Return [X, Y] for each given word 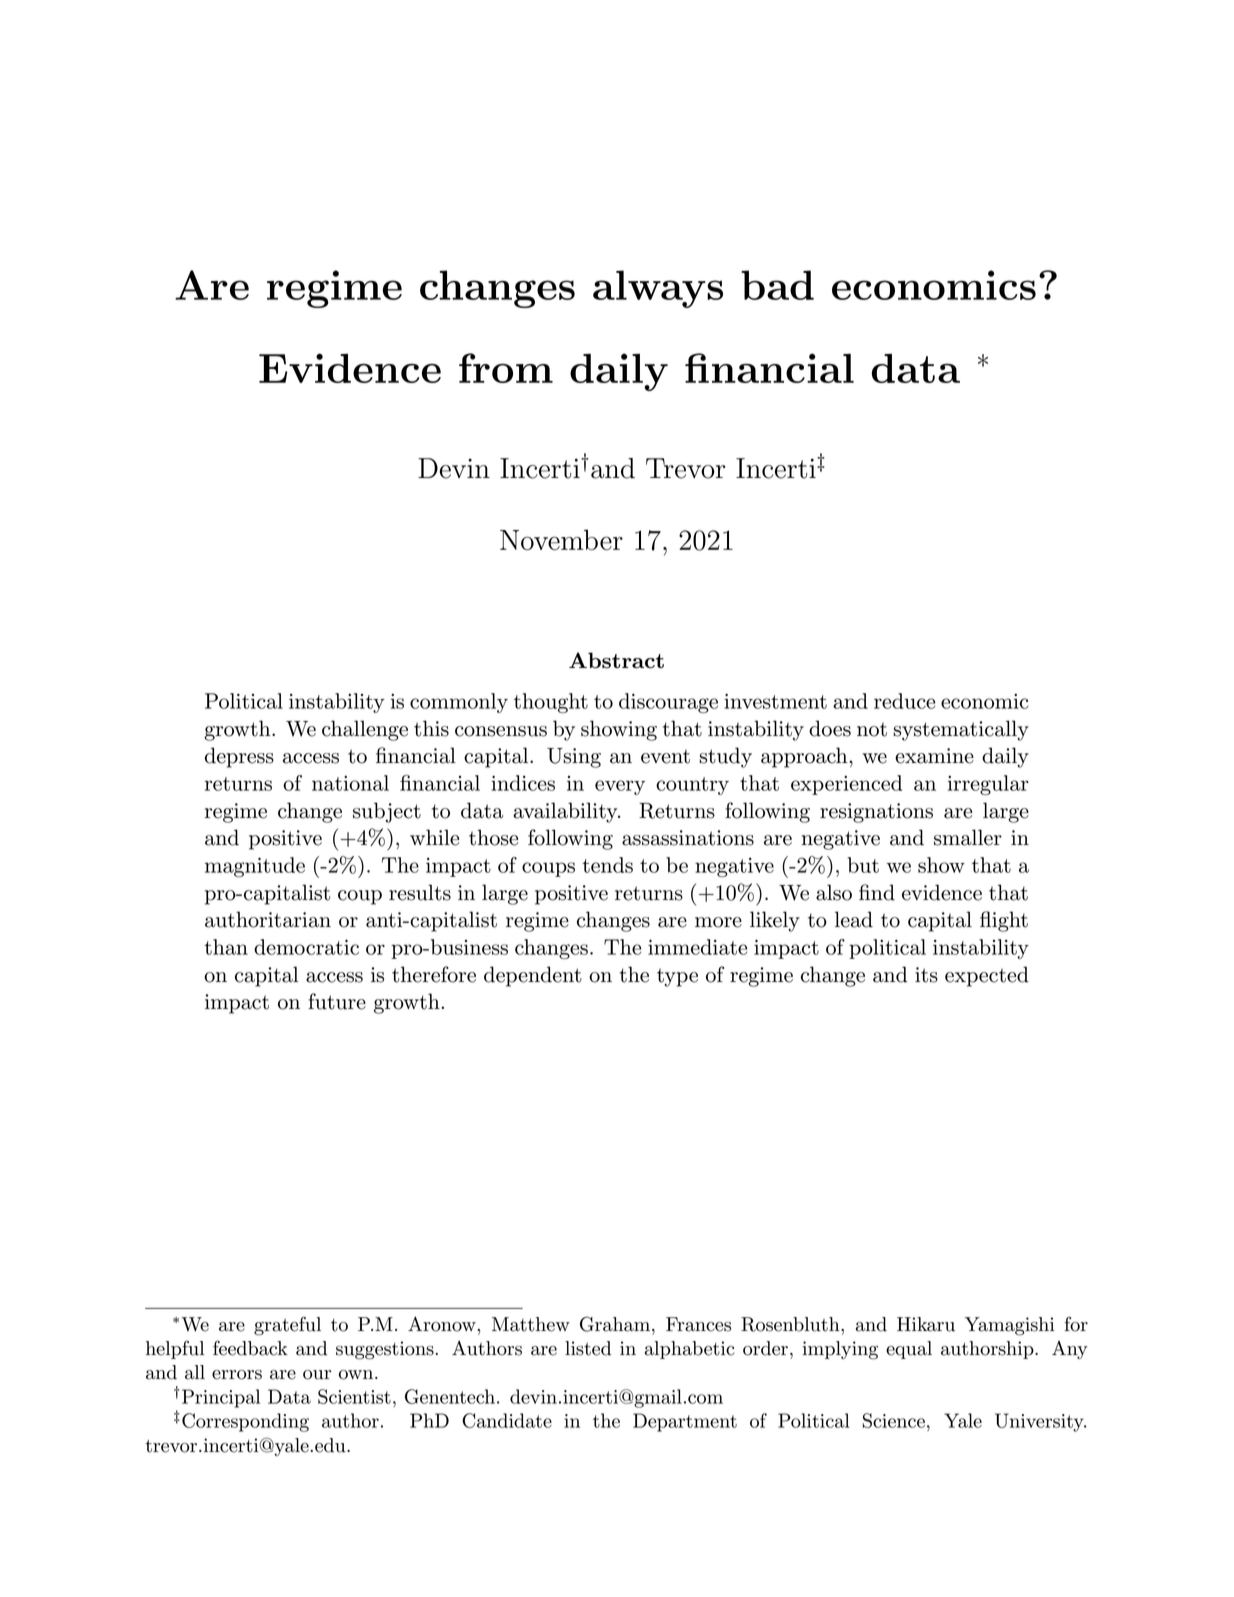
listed [588, 1348]
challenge [365, 730]
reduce [904, 701]
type [677, 978]
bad [777, 285]
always [658, 289]
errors [237, 1375]
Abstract [616, 660]
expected [987, 976]
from [506, 368]
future [337, 1001]
